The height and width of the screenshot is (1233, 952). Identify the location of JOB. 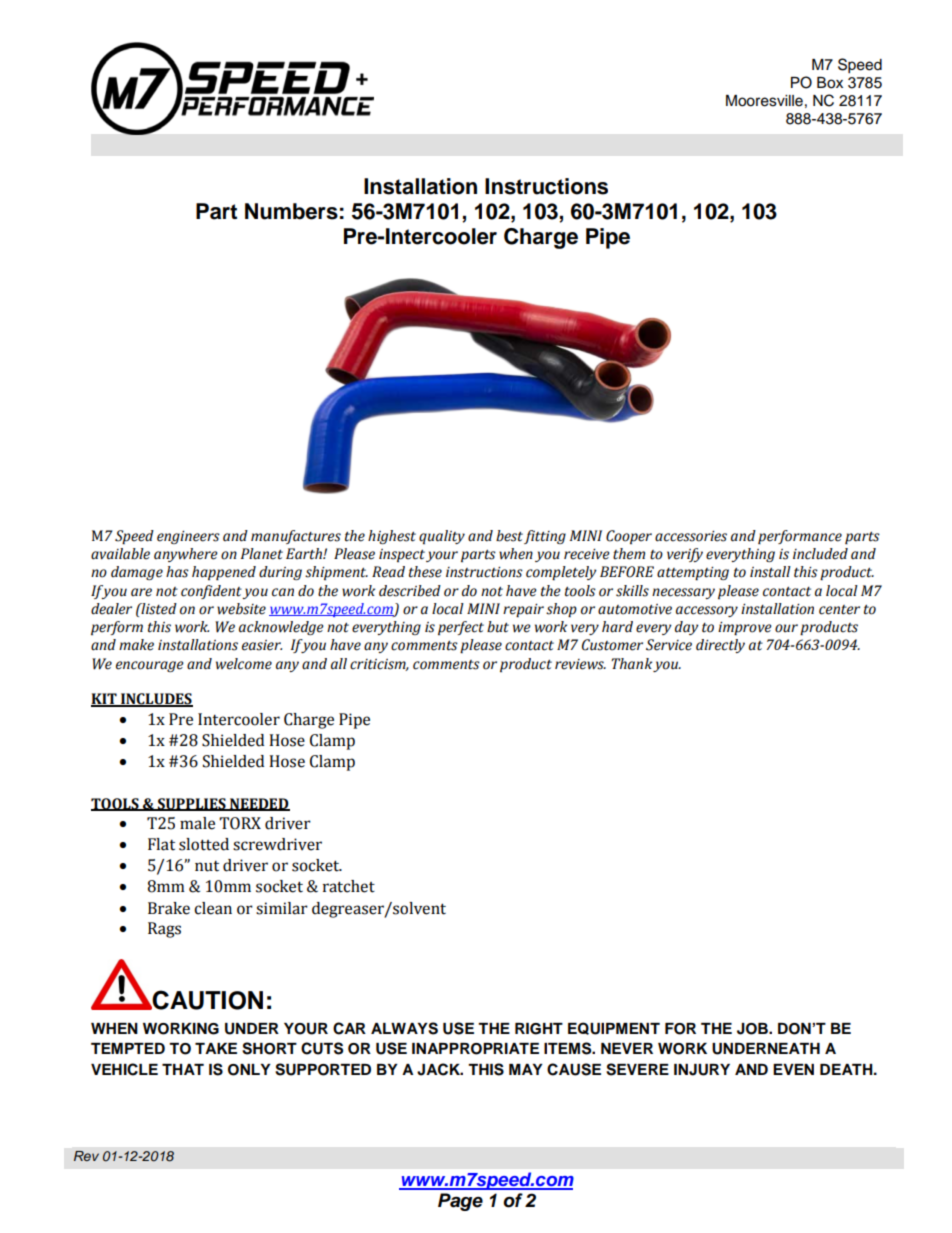
(753, 1029).
